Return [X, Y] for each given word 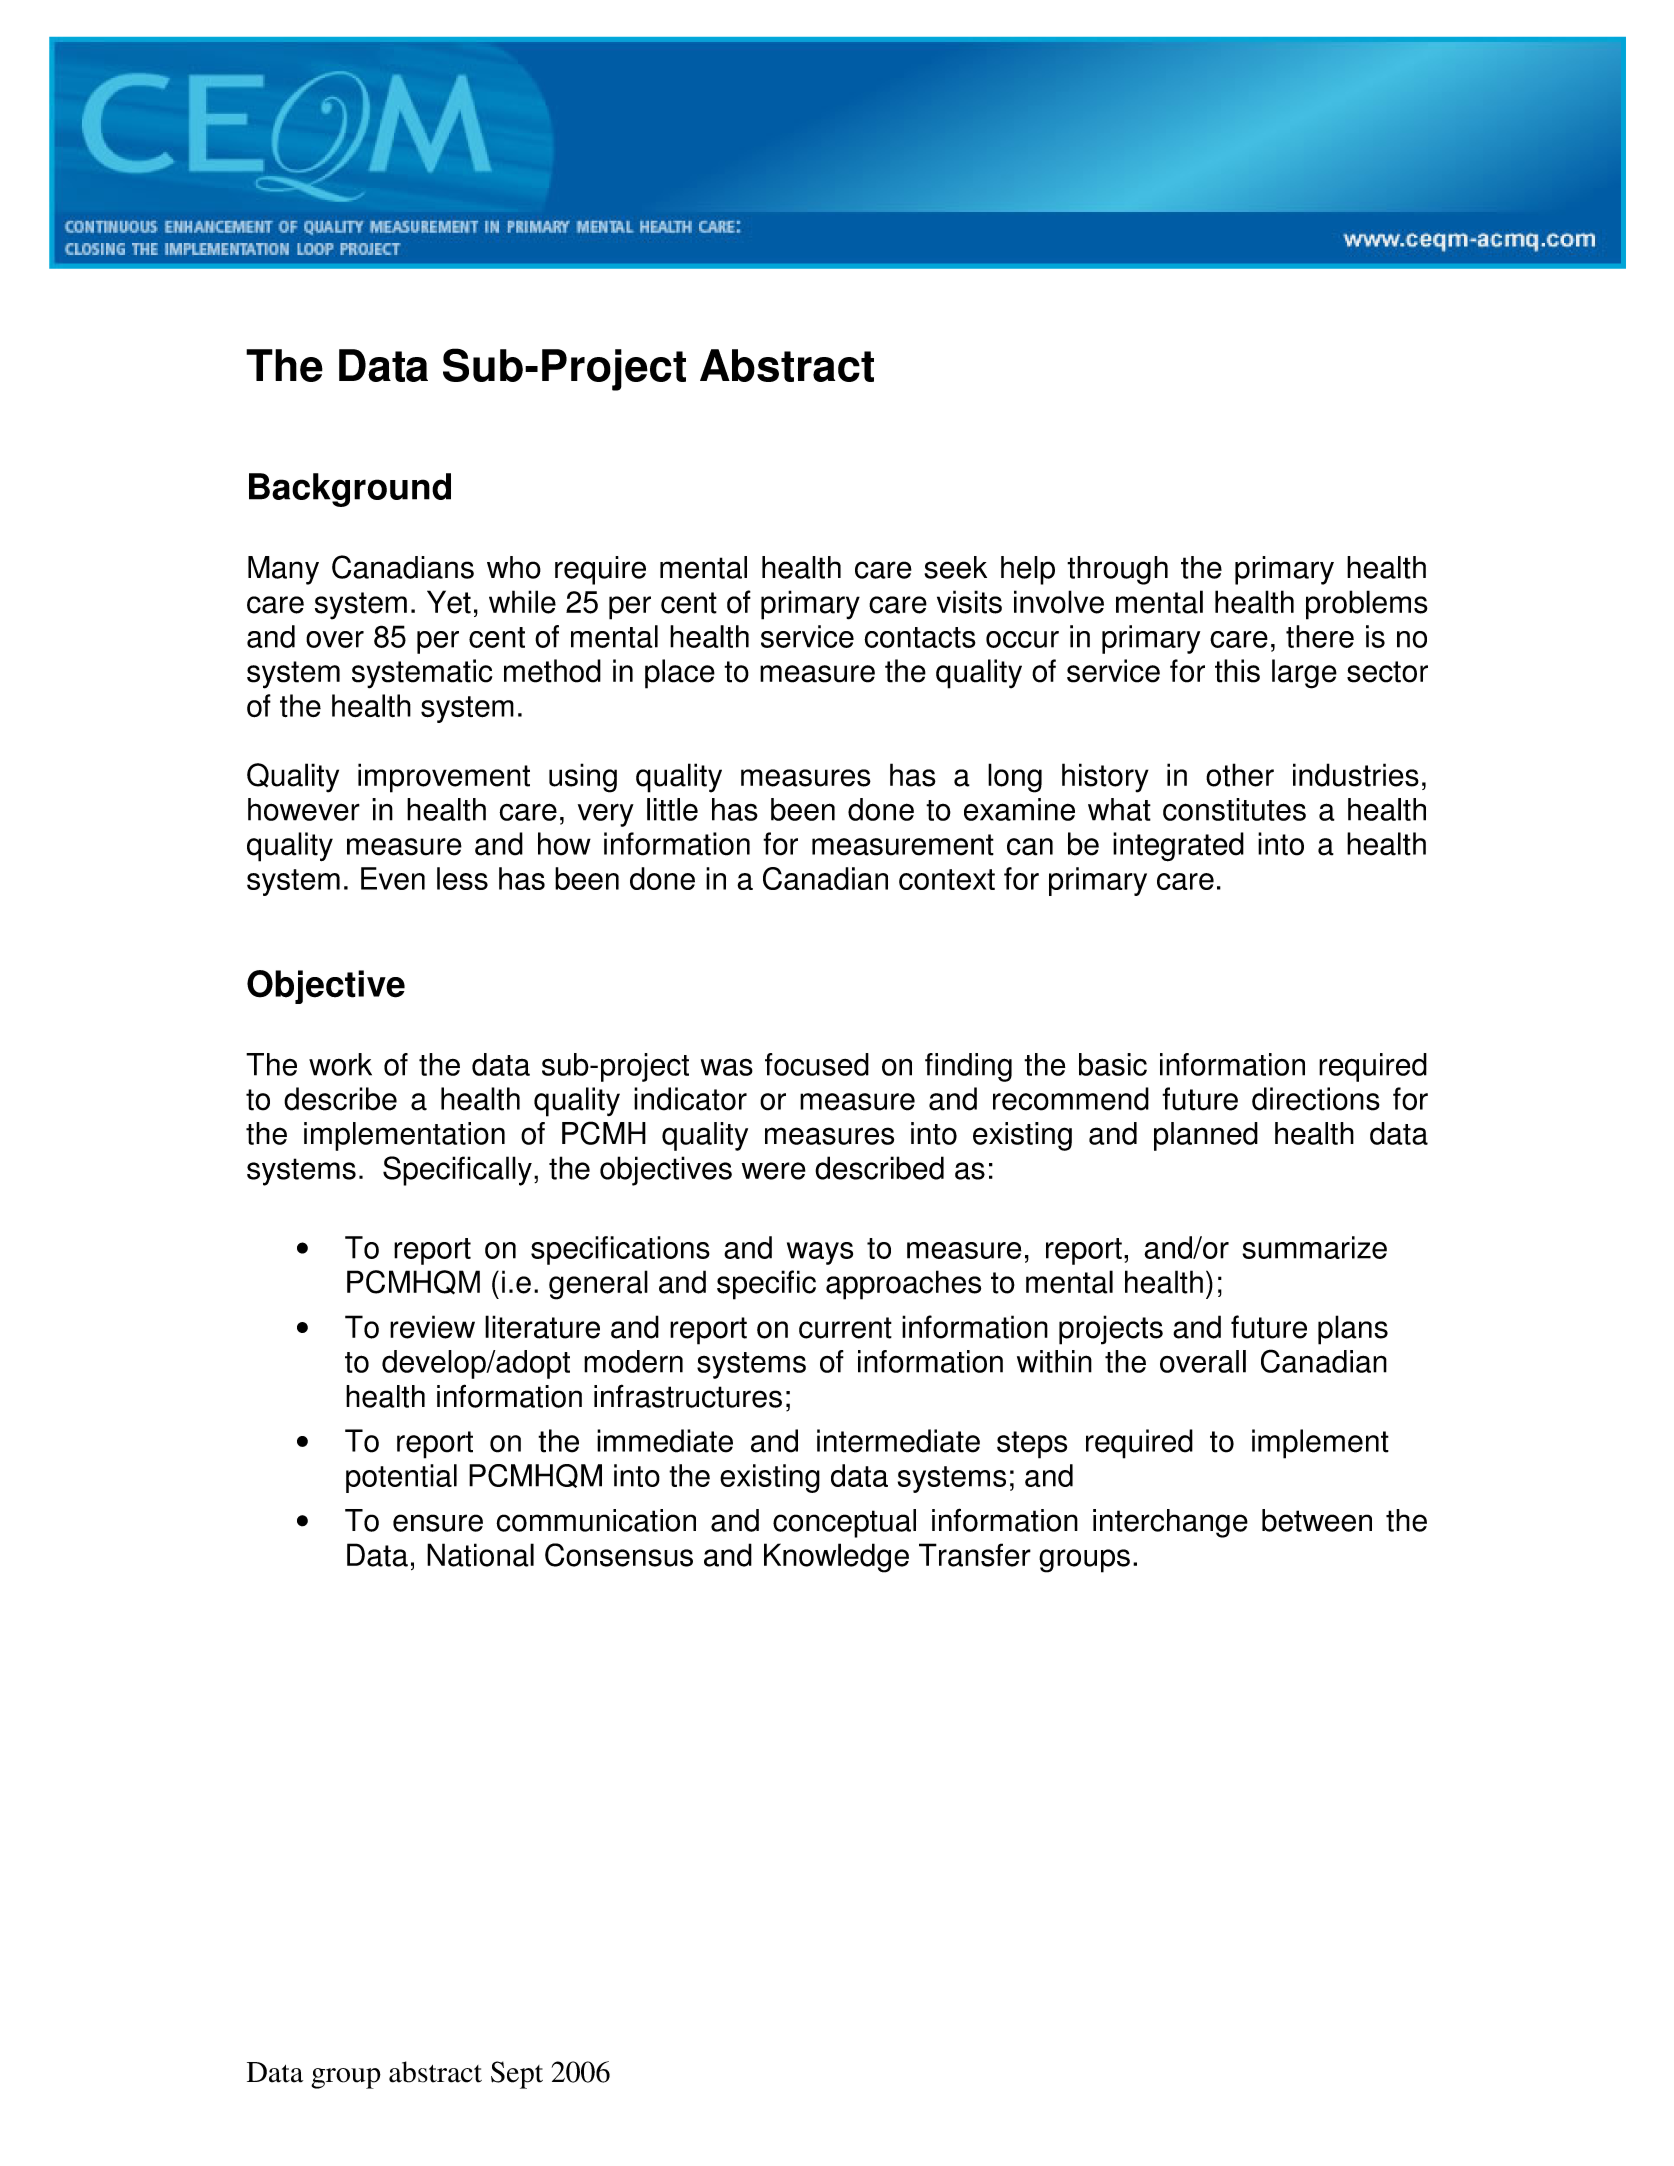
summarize [1314, 1247]
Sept [517, 2075]
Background [350, 490]
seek [955, 567]
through [1117, 570]
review [432, 1327]
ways [820, 1253]
